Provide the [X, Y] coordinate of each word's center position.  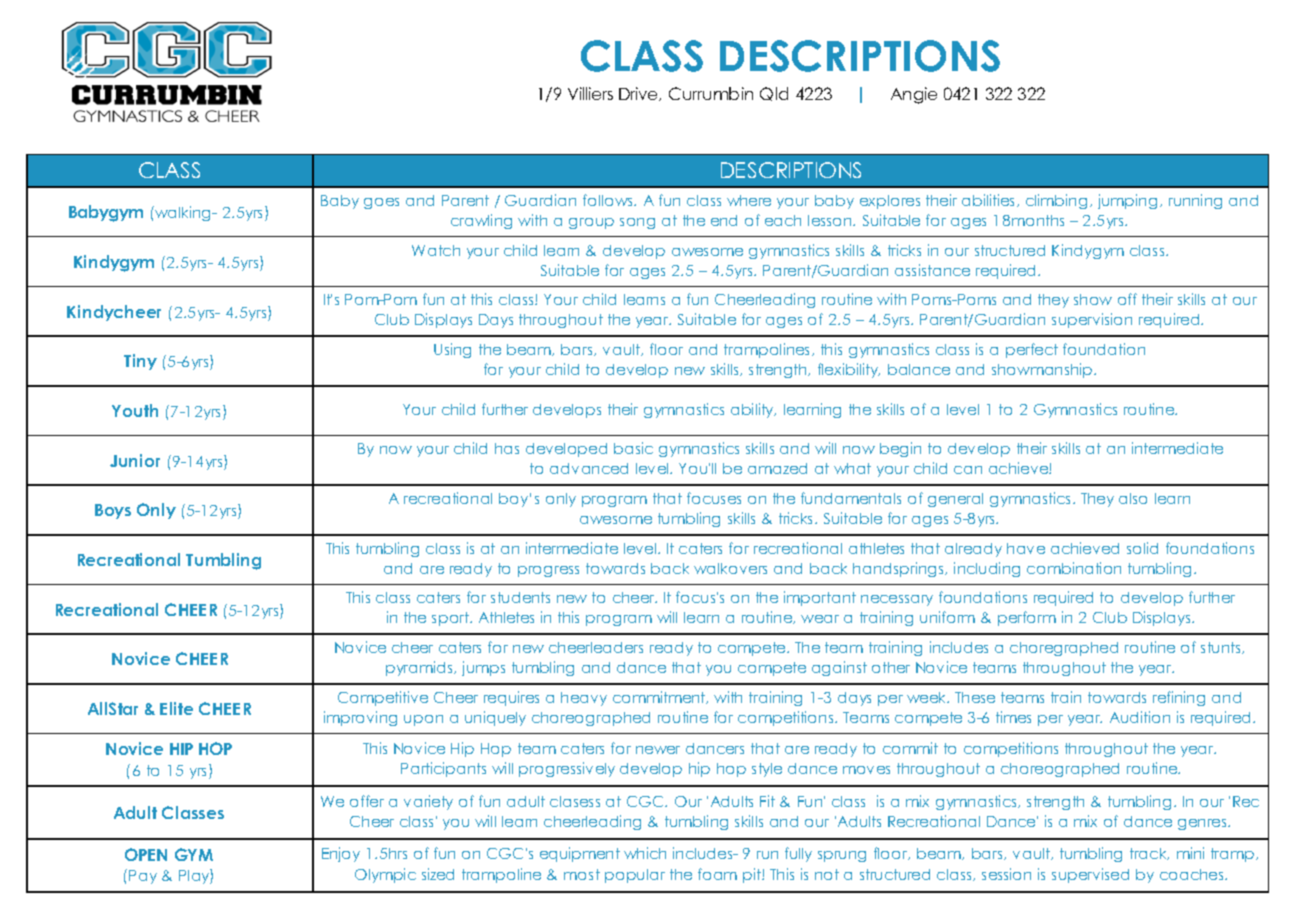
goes [381, 203]
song [637, 223]
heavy [584, 699]
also [1133, 498]
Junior [135, 460]
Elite [176, 708]
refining [1179, 698]
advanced [589, 468]
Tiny [140, 362]
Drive [640, 94]
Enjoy [341, 854]
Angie [914, 95]
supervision [1092, 320]
